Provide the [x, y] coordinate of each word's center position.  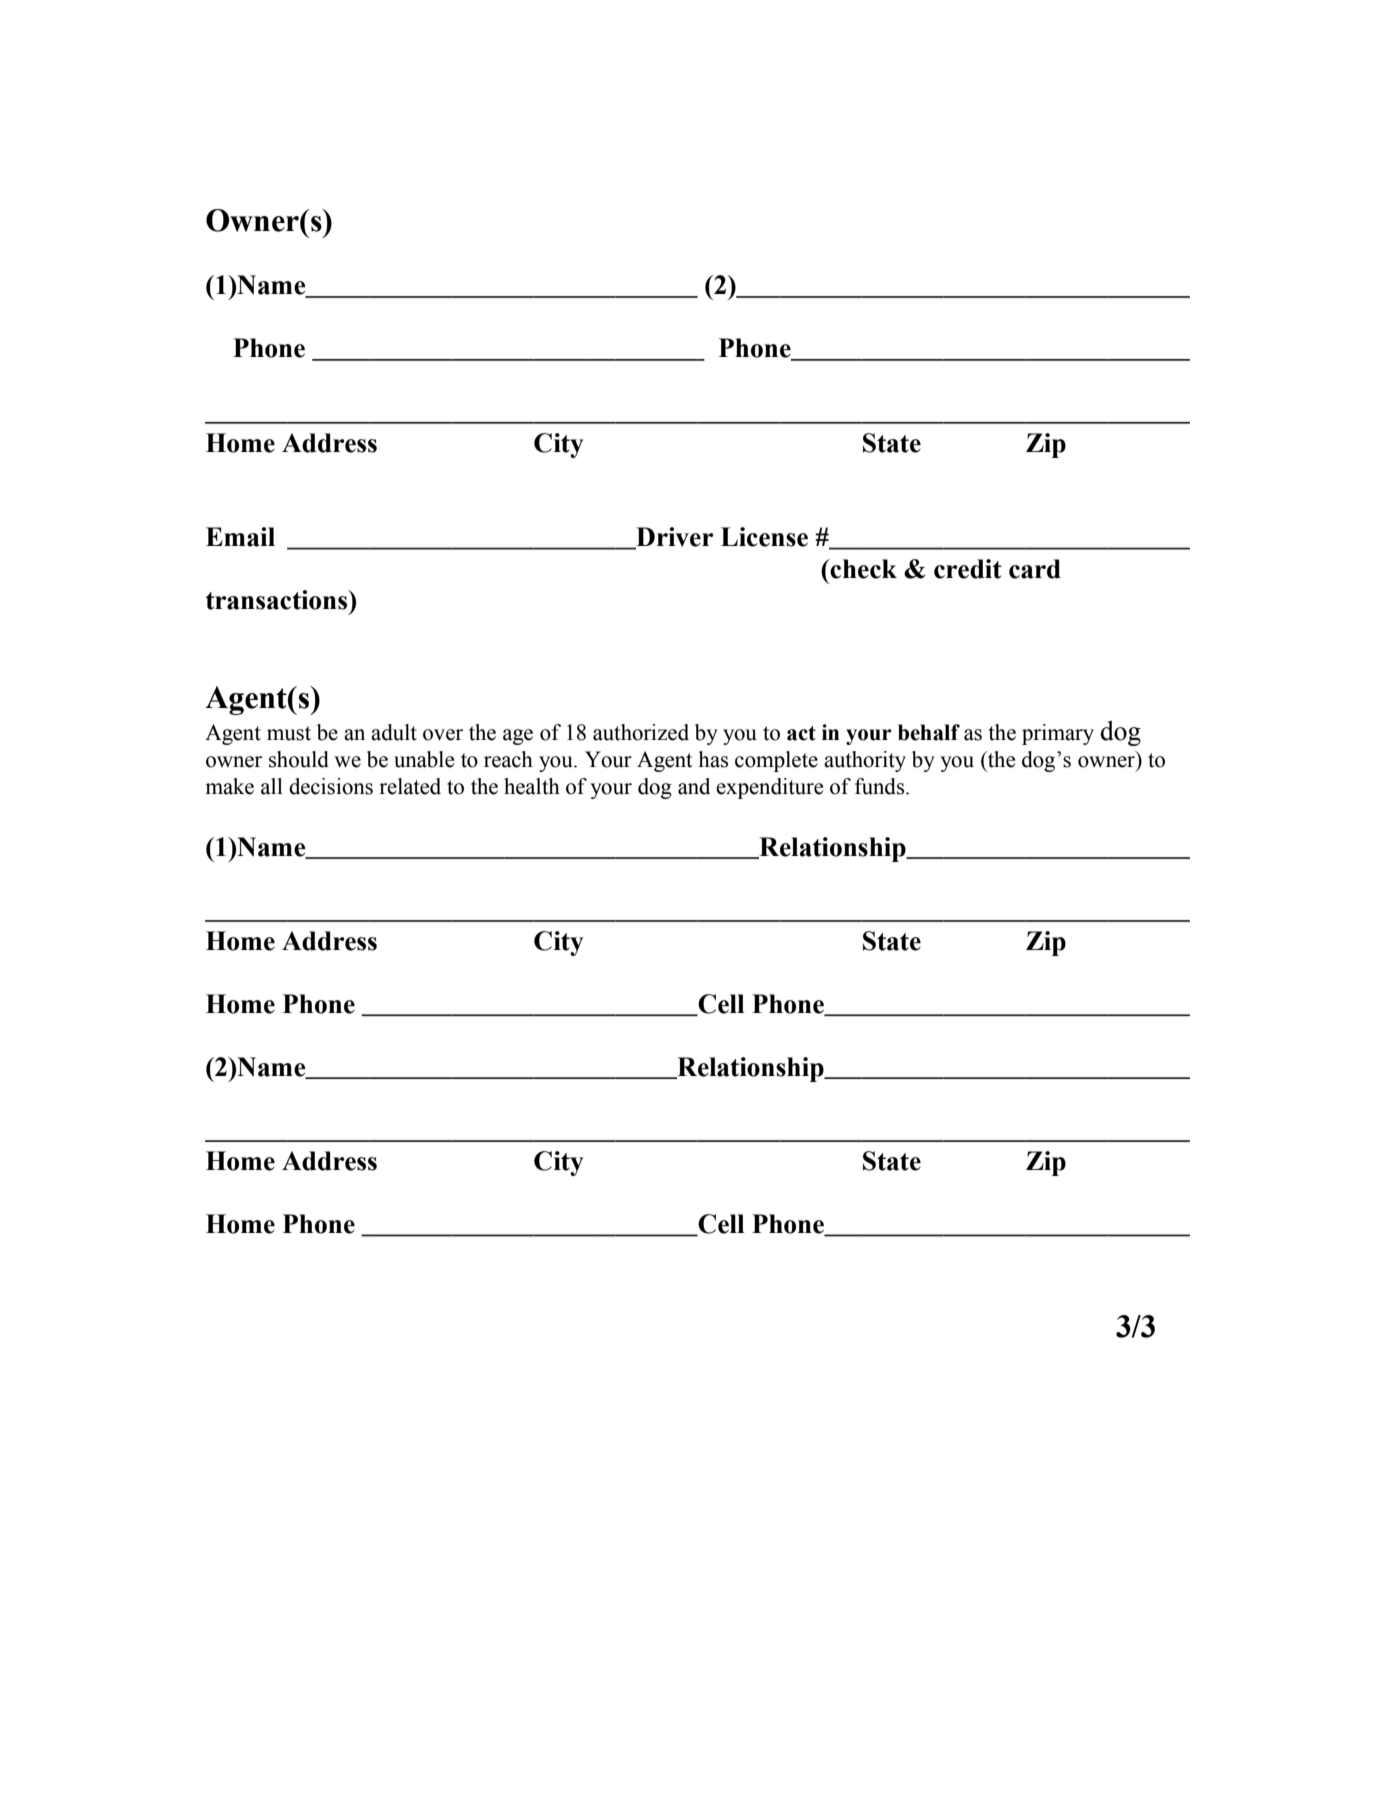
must [289, 733]
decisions [331, 786]
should [299, 759]
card [1035, 569]
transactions [278, 600]
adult [394, 732]
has [713, 759]
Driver [673, 538]
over [443, 735]
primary [1058, 734]
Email [240, 537]
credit [968, 569]
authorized [641, 732]
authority [865, 761]
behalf [929, 732]
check [862, 569]
